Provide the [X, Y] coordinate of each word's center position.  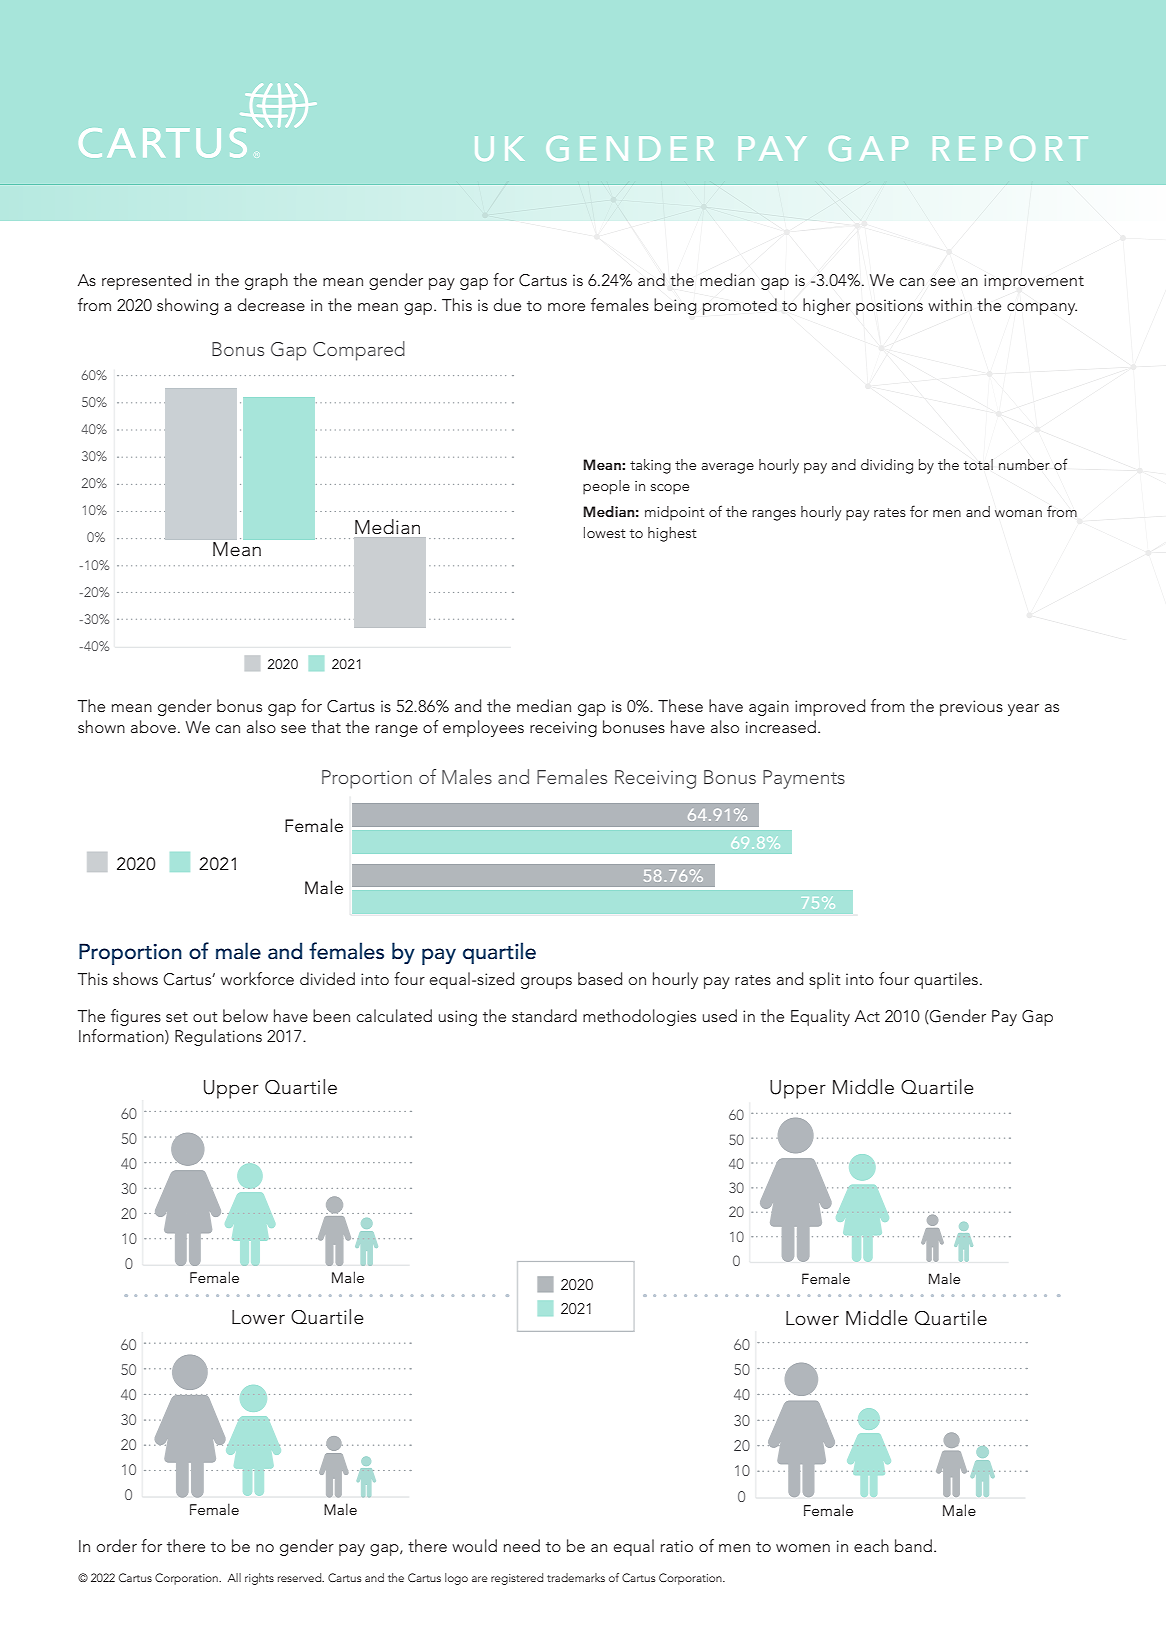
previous [971, 708]
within [950, 304]
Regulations [218, 1037]
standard [544, 1015]
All [234, 1577]
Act [867, 1016]
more [566, 307]
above [153, 726]
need [522, 1545]
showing [187, 306]
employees [483, 728]
